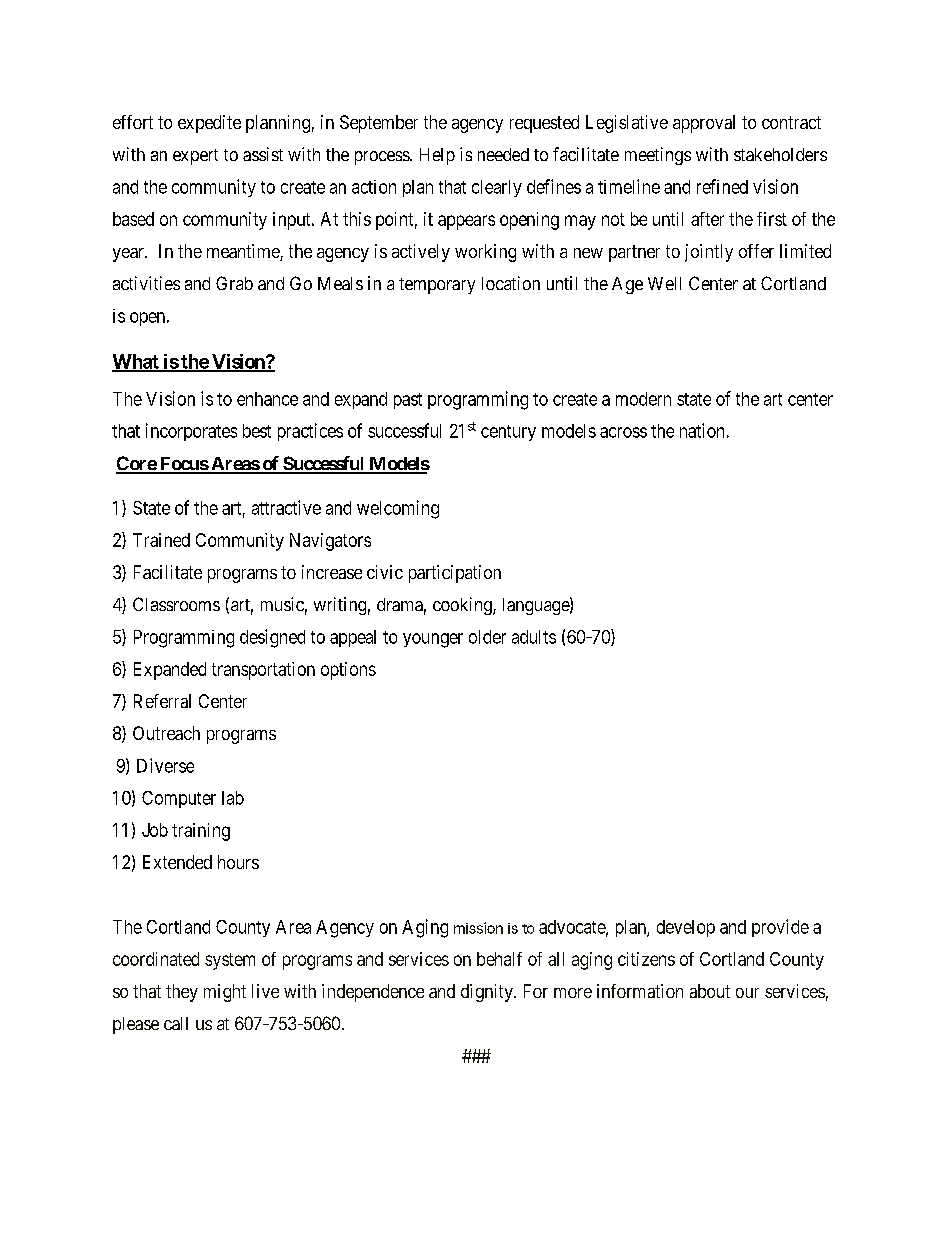 Image resolution: width=952 pixels, height=1233 pixels. I want to click on approval, so click(704, 124).
